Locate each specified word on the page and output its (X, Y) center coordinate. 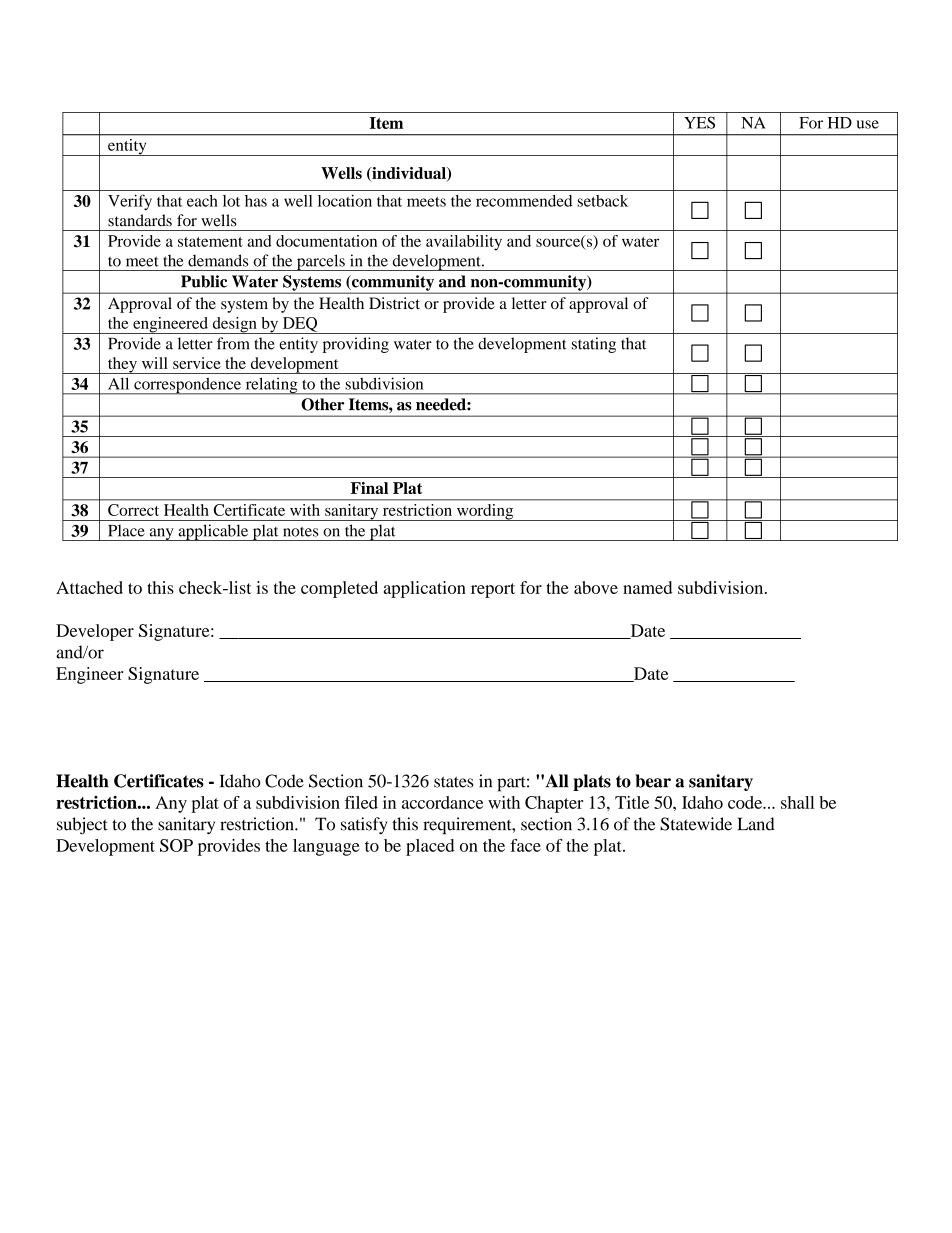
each (202, 201)
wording (485, 512)
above (596, 587)
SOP (176, 845)
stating (594, 345)
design (234, 325)
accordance (442, 802)
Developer (95, 632)
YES (699, 122)
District (394, 303)
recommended (524, 201)
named (647, 587)
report (493, 590)
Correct (133, 510)
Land (756, 824)
